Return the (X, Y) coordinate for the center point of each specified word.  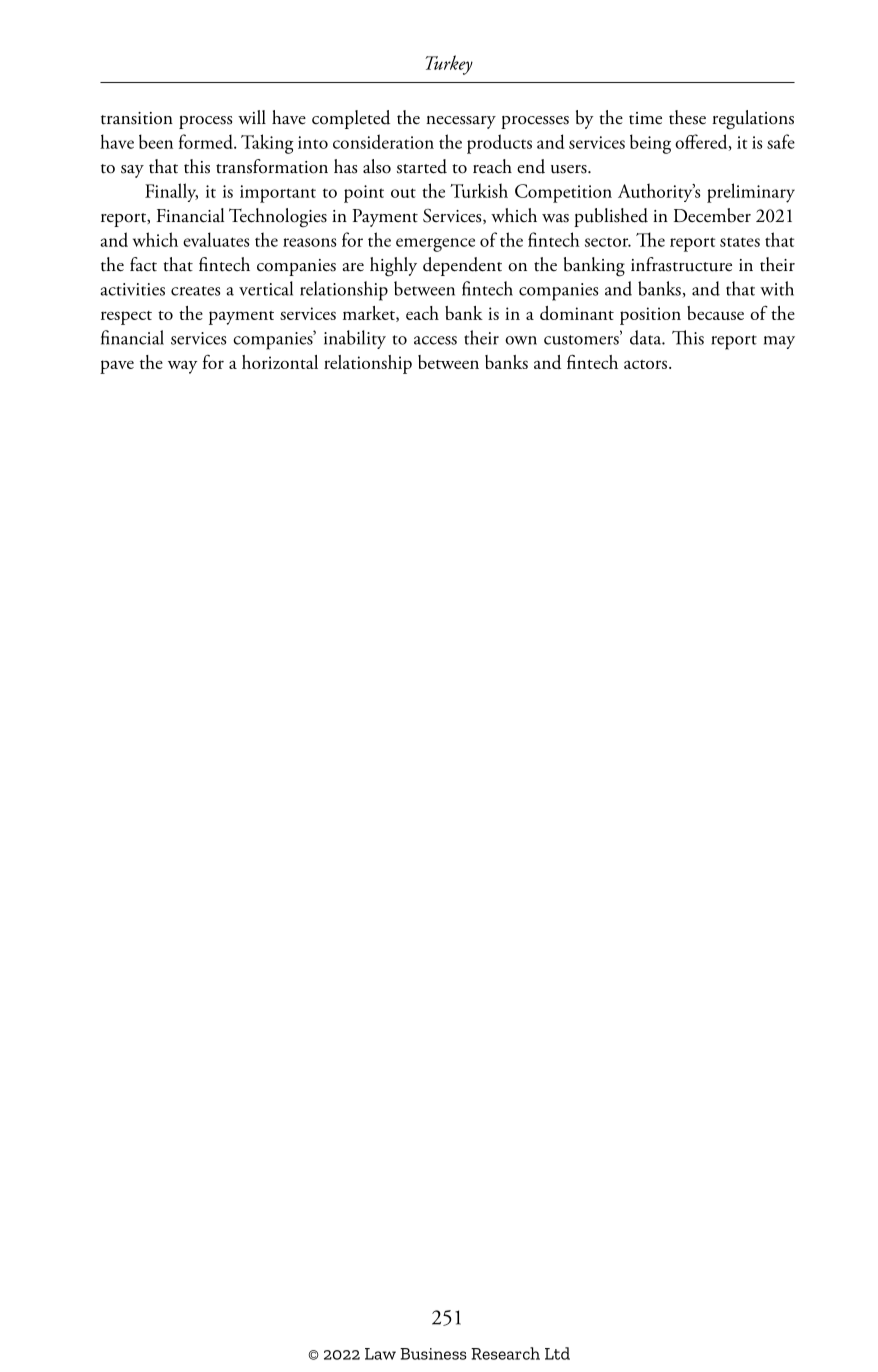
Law (380, 1354)
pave (117, 367)
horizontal (280, 362)
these (687, 117)
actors (647, 364)
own (521, 340)
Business (433, 1354)
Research (505, 1353)
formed (207, 141)
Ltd (557, 1353)
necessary (461, 122)
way (183, 367)
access (435, 340)
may (779, 342)
